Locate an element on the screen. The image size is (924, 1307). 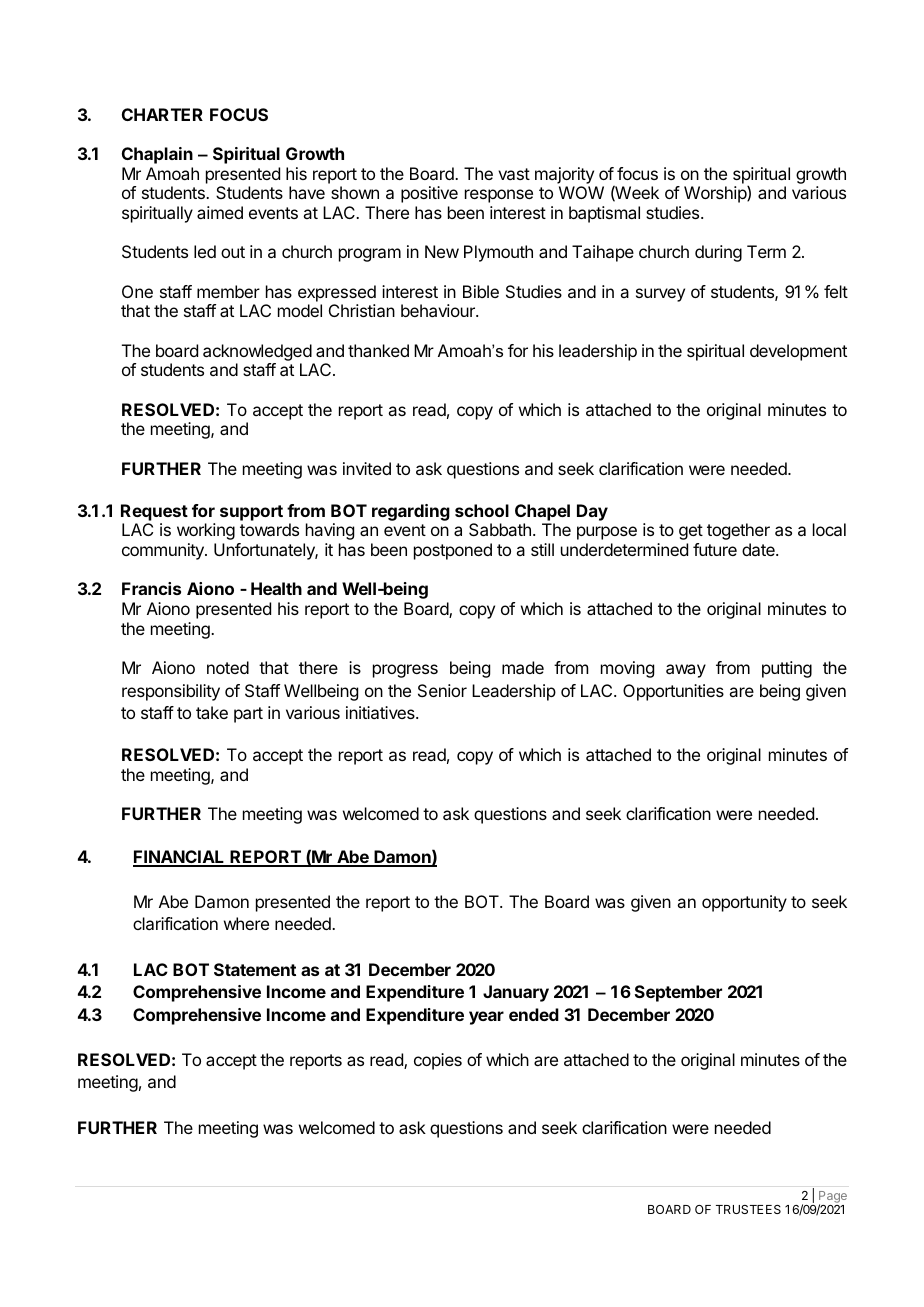
Senior is located at coordinates (442, 690).
